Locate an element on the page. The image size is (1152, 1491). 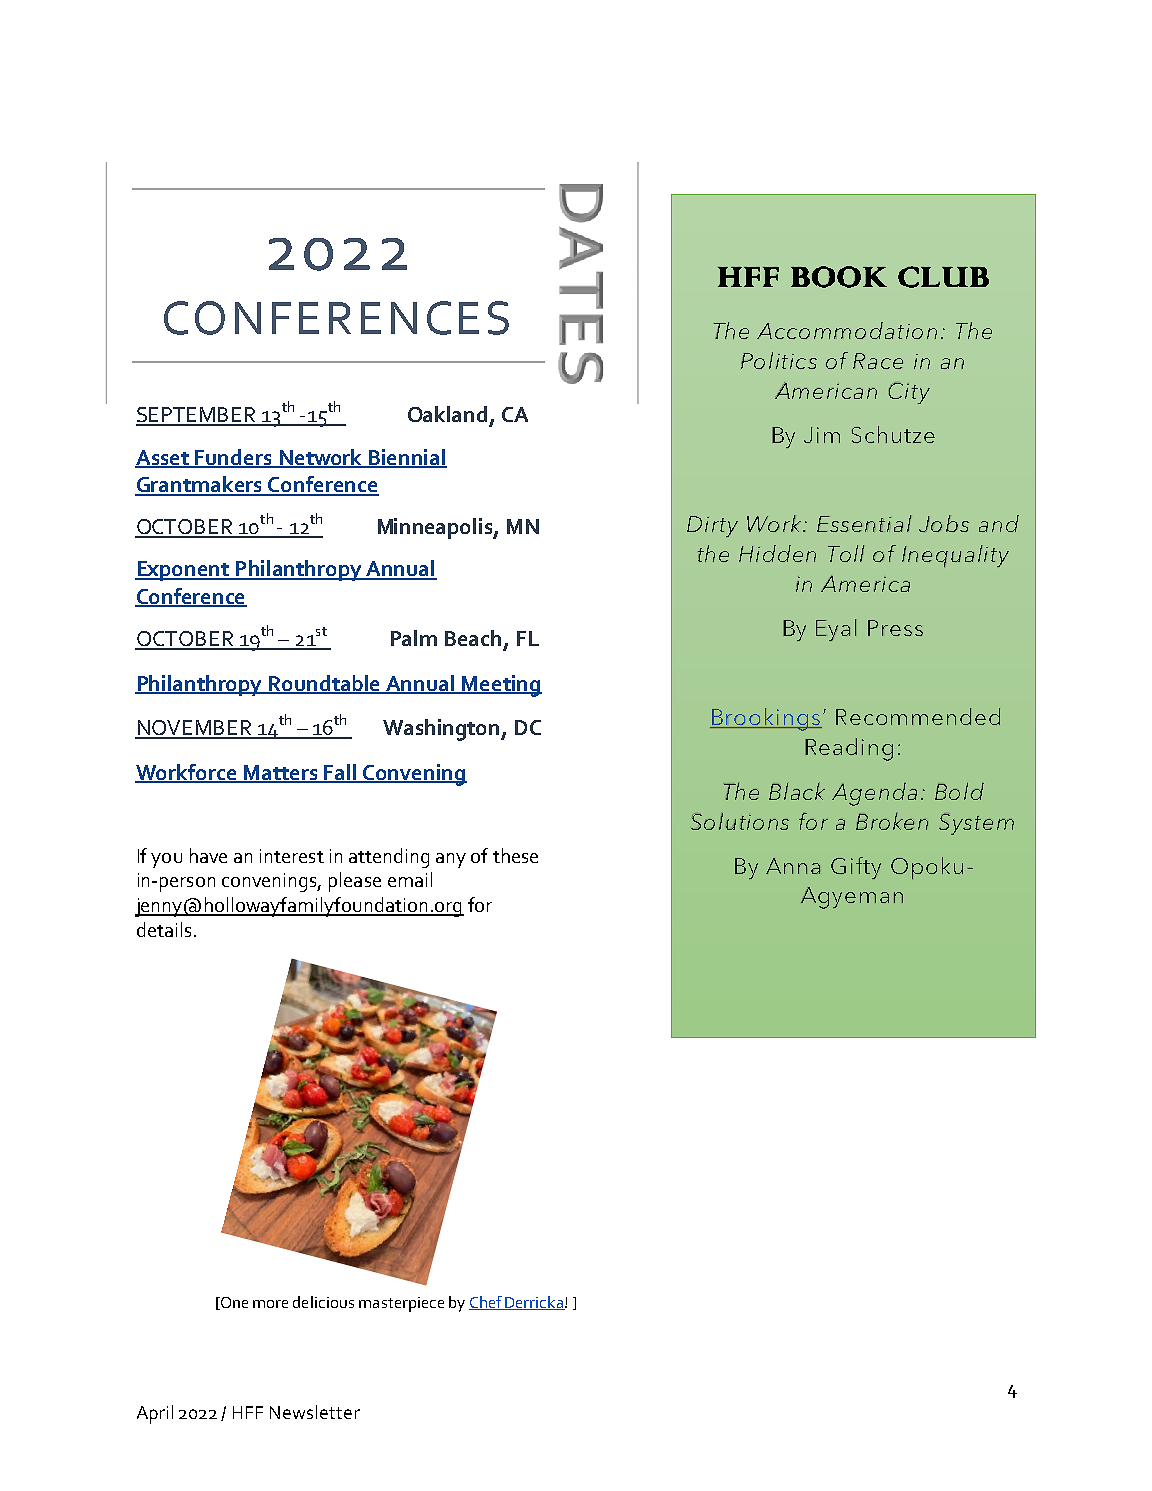
Oakland is located at coordinates (447, 414).
